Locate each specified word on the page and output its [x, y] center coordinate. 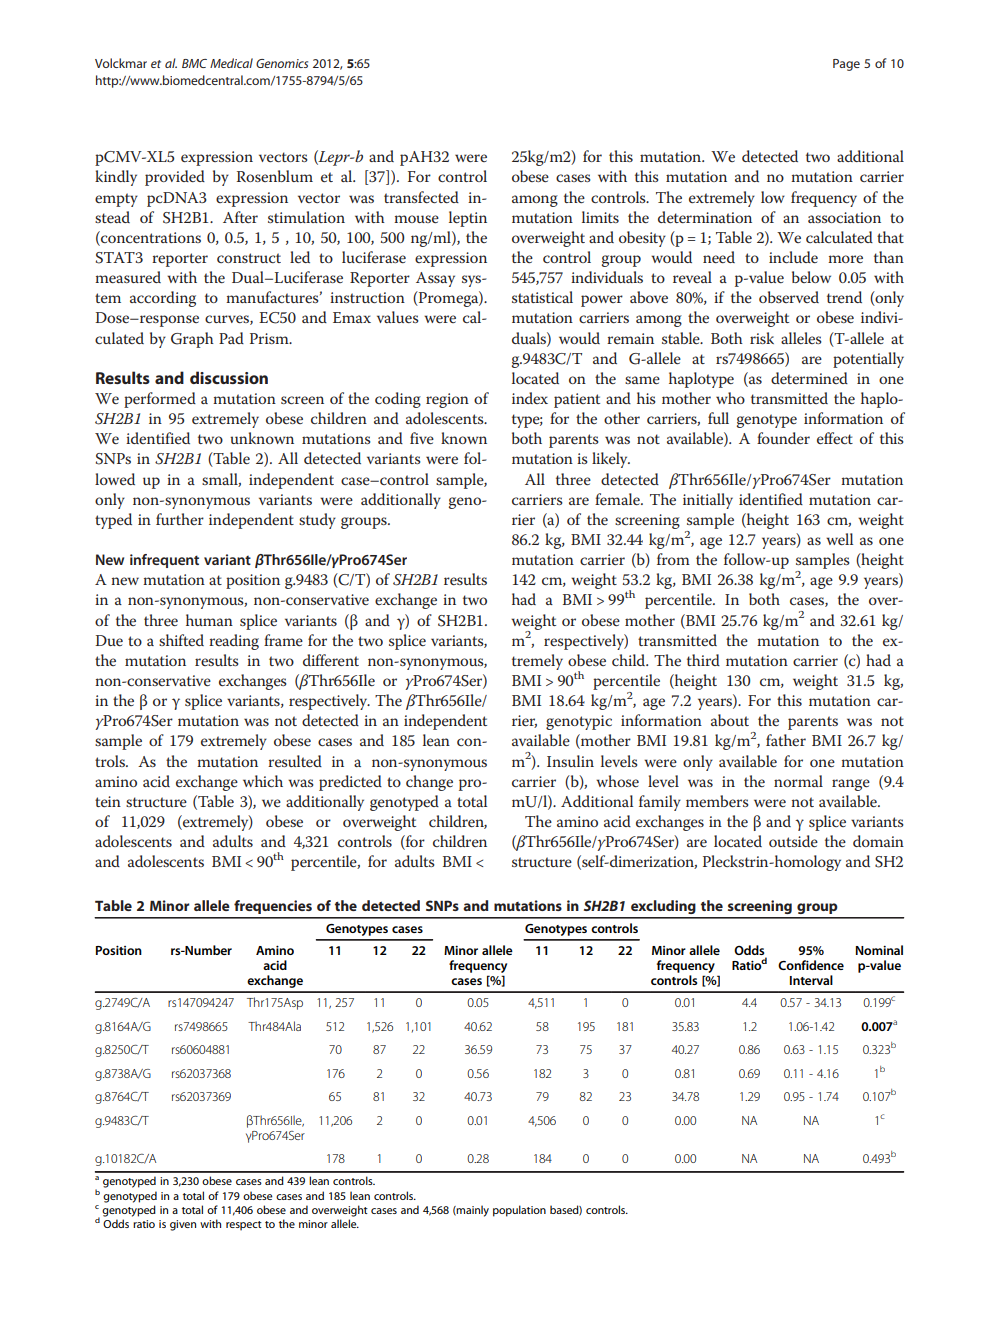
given [183, 1225]
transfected [421, 197]
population [519, 1211]
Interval [811, 980]
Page [846, 65]
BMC [194, 63]
